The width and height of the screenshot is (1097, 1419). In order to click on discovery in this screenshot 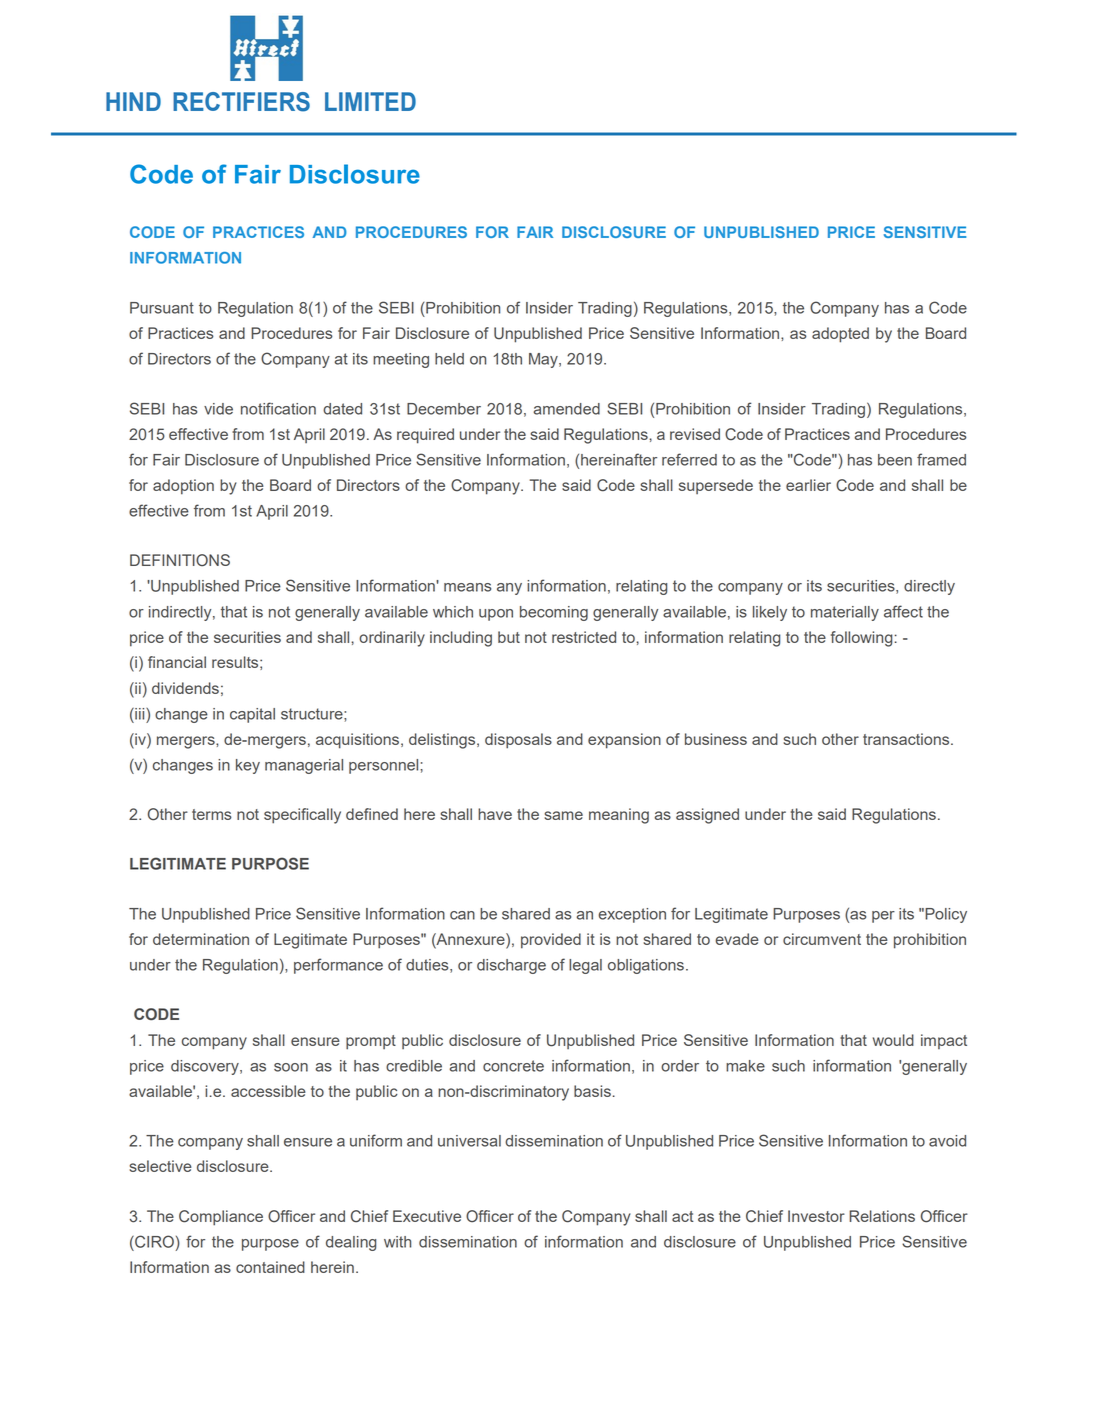, I will do `click(206, 1067)`.
